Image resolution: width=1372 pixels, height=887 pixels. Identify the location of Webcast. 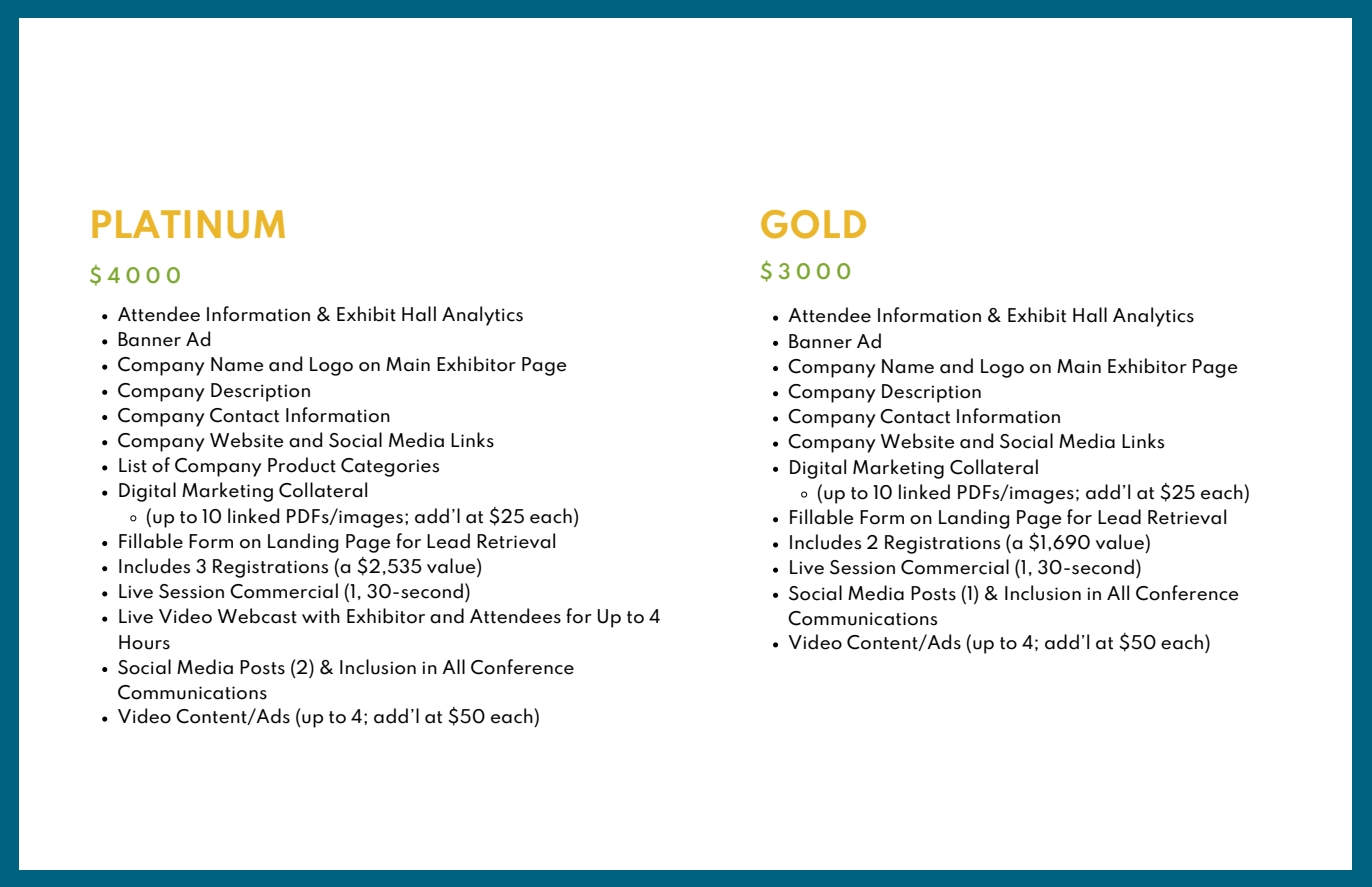
(257, 616).
